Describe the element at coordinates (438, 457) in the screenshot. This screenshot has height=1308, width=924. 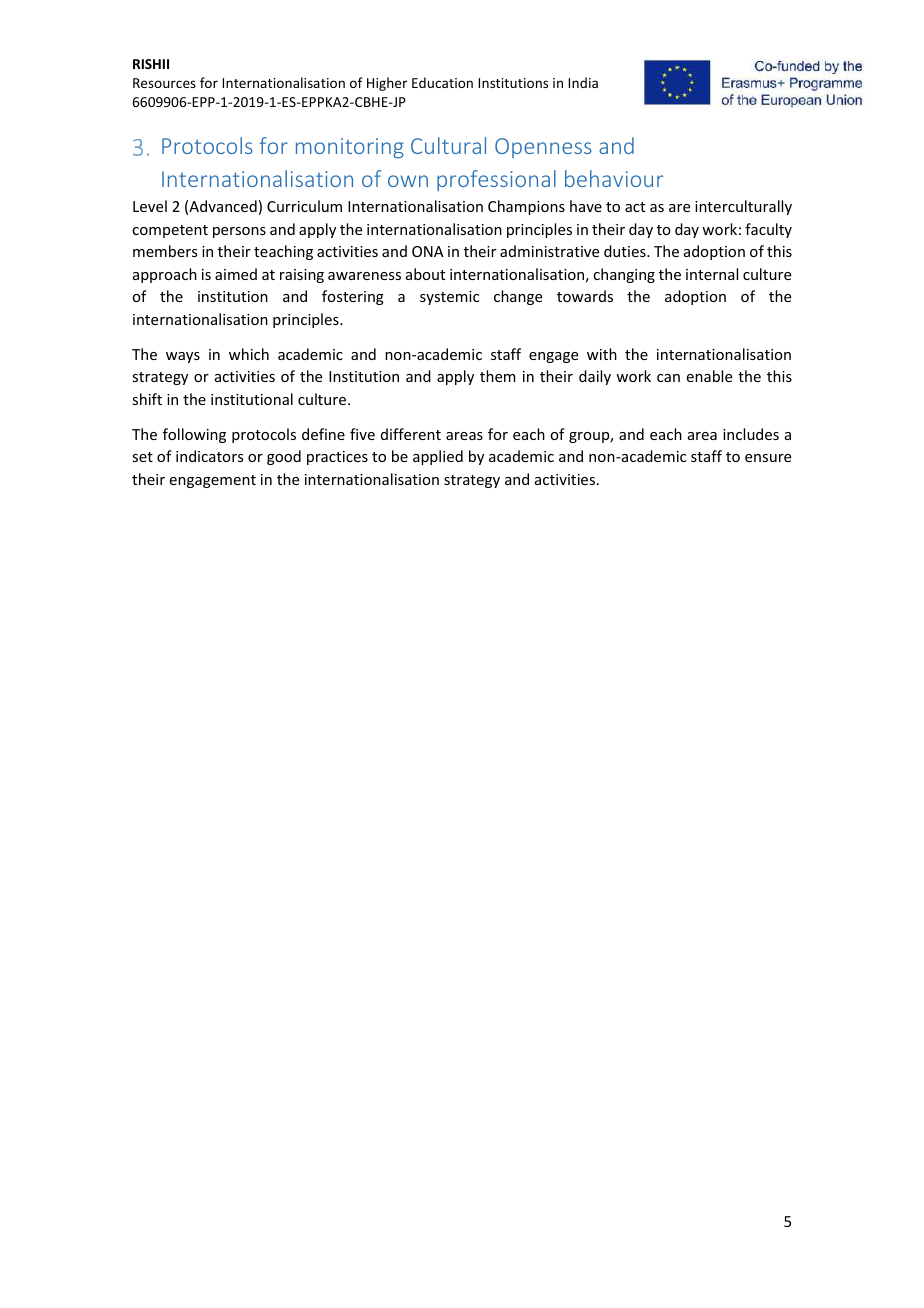
I see `applied` at that location.
